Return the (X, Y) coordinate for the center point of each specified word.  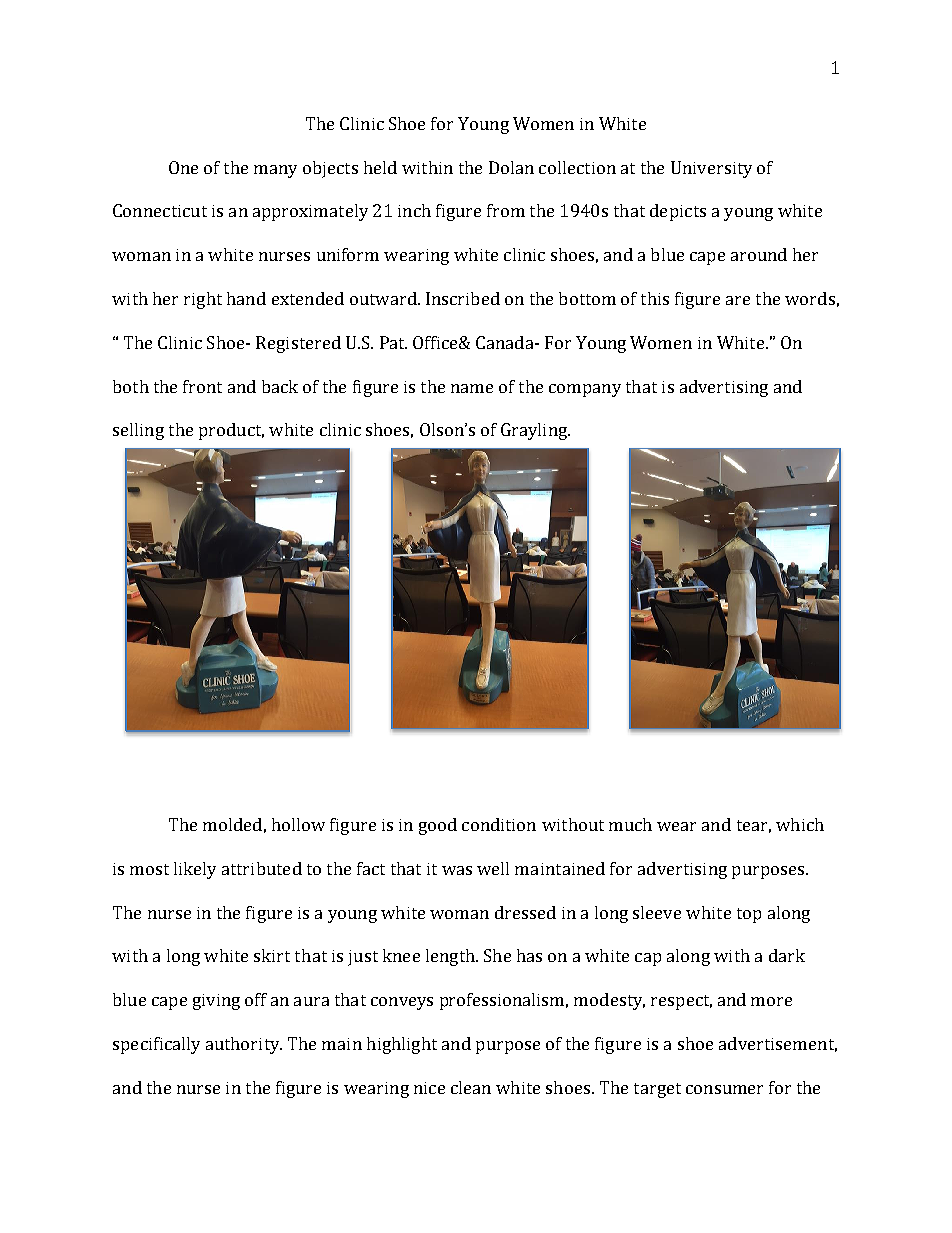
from (506, 210)
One (183, 167)
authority (244, 1045)
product (231, 431)
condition (499, 824)
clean (471, 1087)
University (711, 169)
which (800, 824)
